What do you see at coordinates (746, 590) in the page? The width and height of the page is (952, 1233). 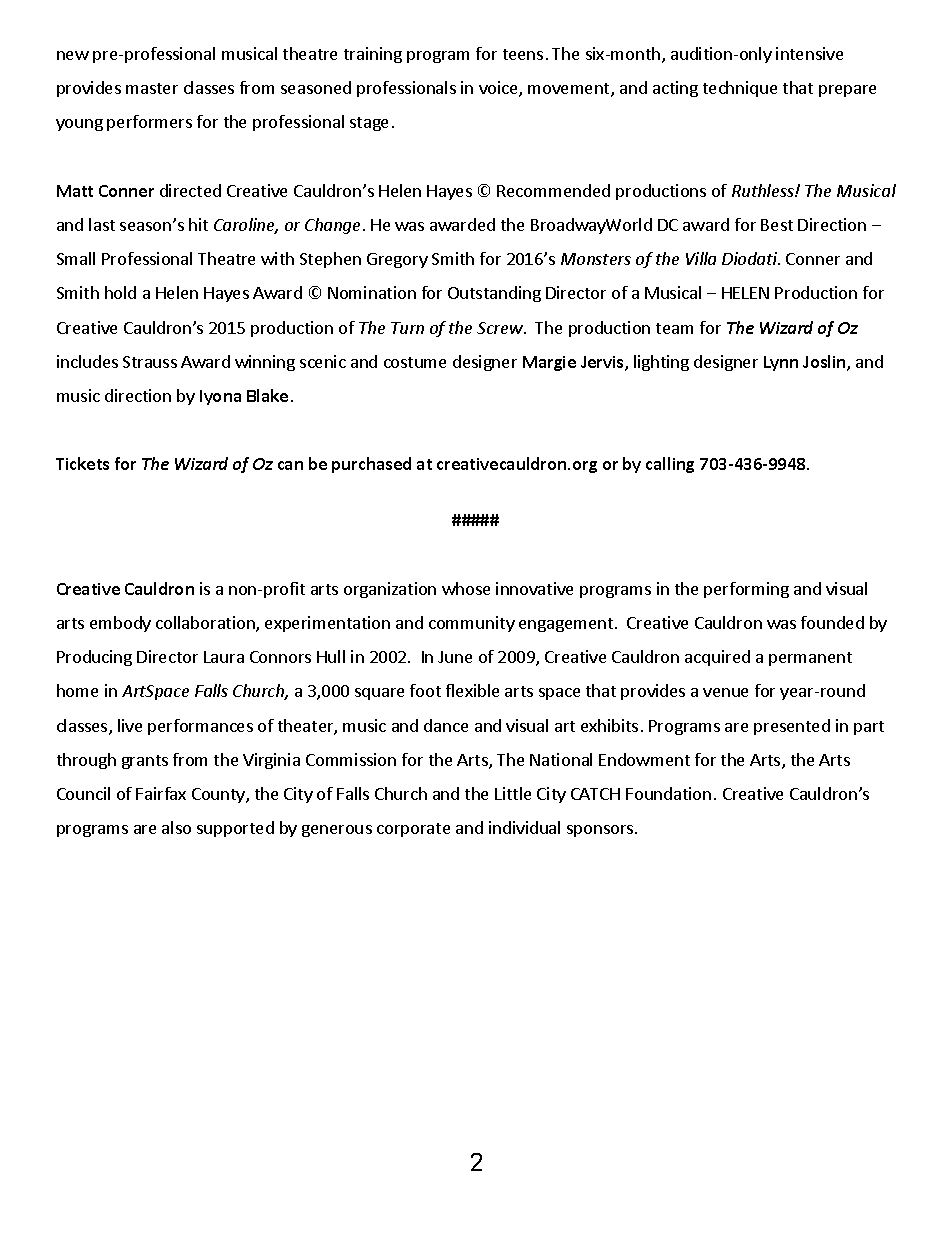 I see `performing` at bounding box center [746, 590].
